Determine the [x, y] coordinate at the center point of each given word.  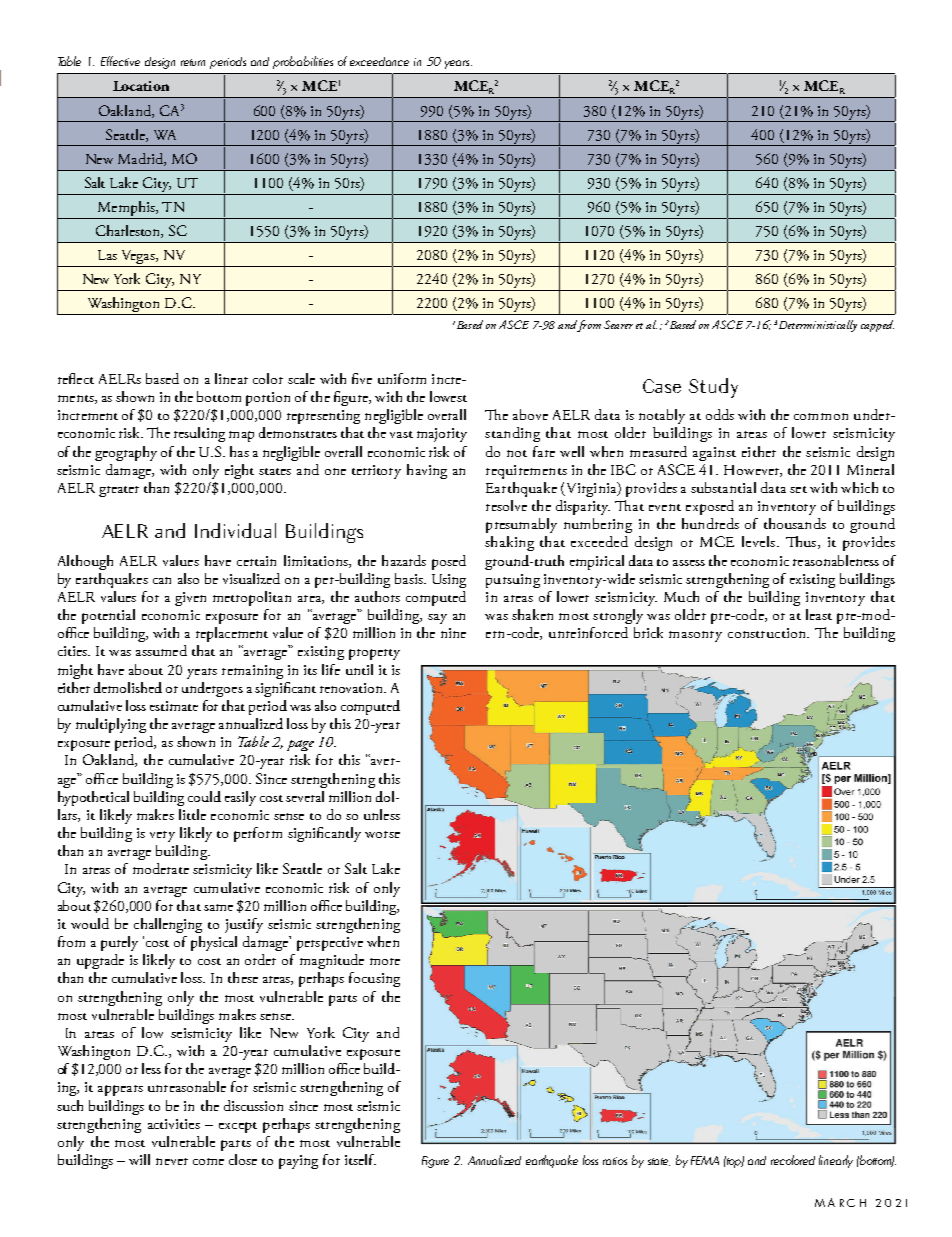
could [204, 796]
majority [442, 435]
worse [382, 834]
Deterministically [818, 326]
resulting [199, 434]
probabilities [303, 62]
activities [174, 1124]
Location [141, 86]
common [821, 416]
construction [768, 633]
